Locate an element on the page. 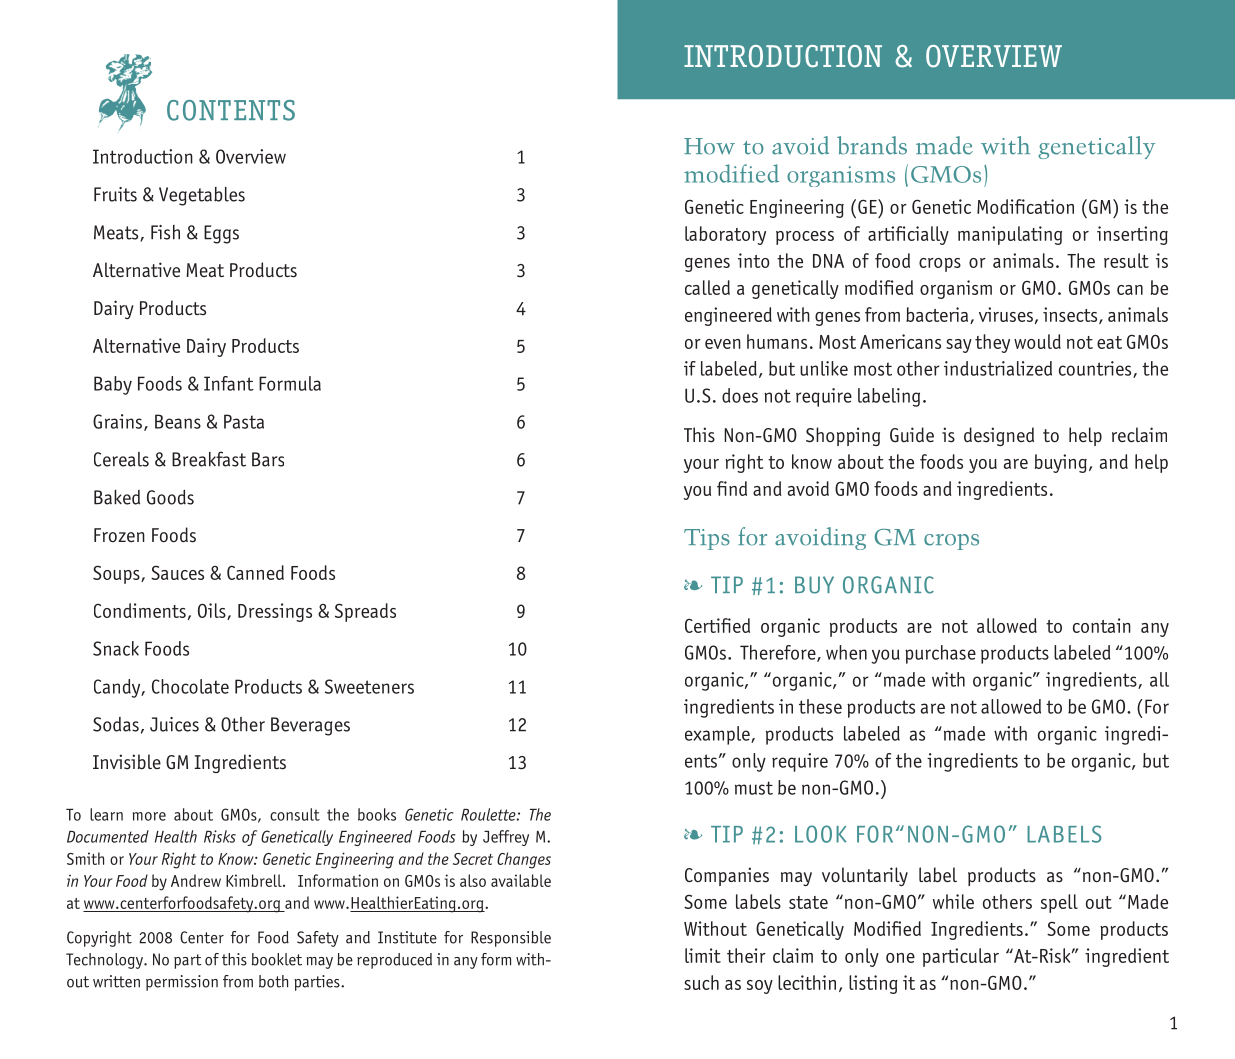 This document has height=1059, width=1235. limit is located at coordinates (703, 955).
